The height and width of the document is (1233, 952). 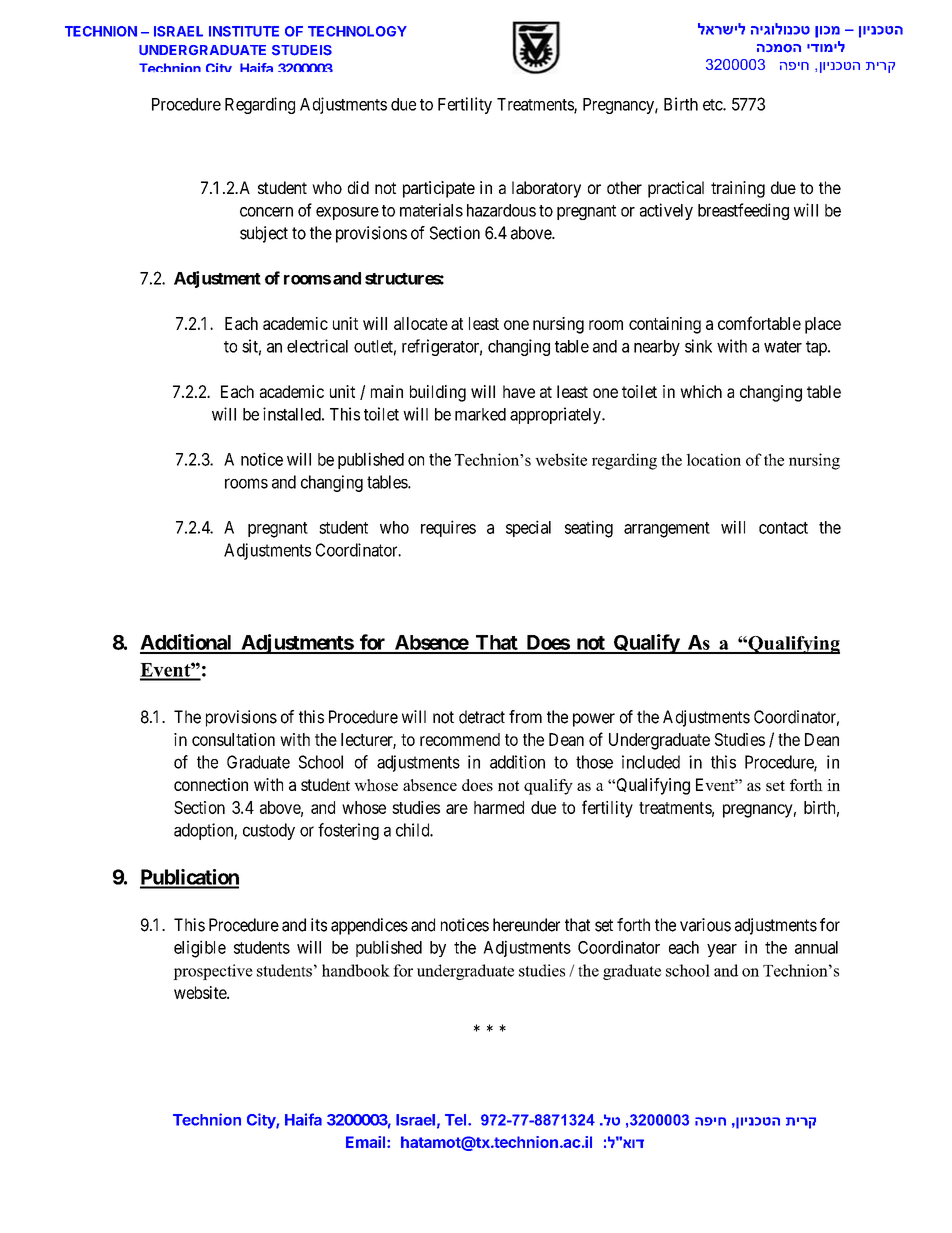 What do you see at coordinates (499, 807) in the document?
I see `harmed` at bounding box center [499, 807].
